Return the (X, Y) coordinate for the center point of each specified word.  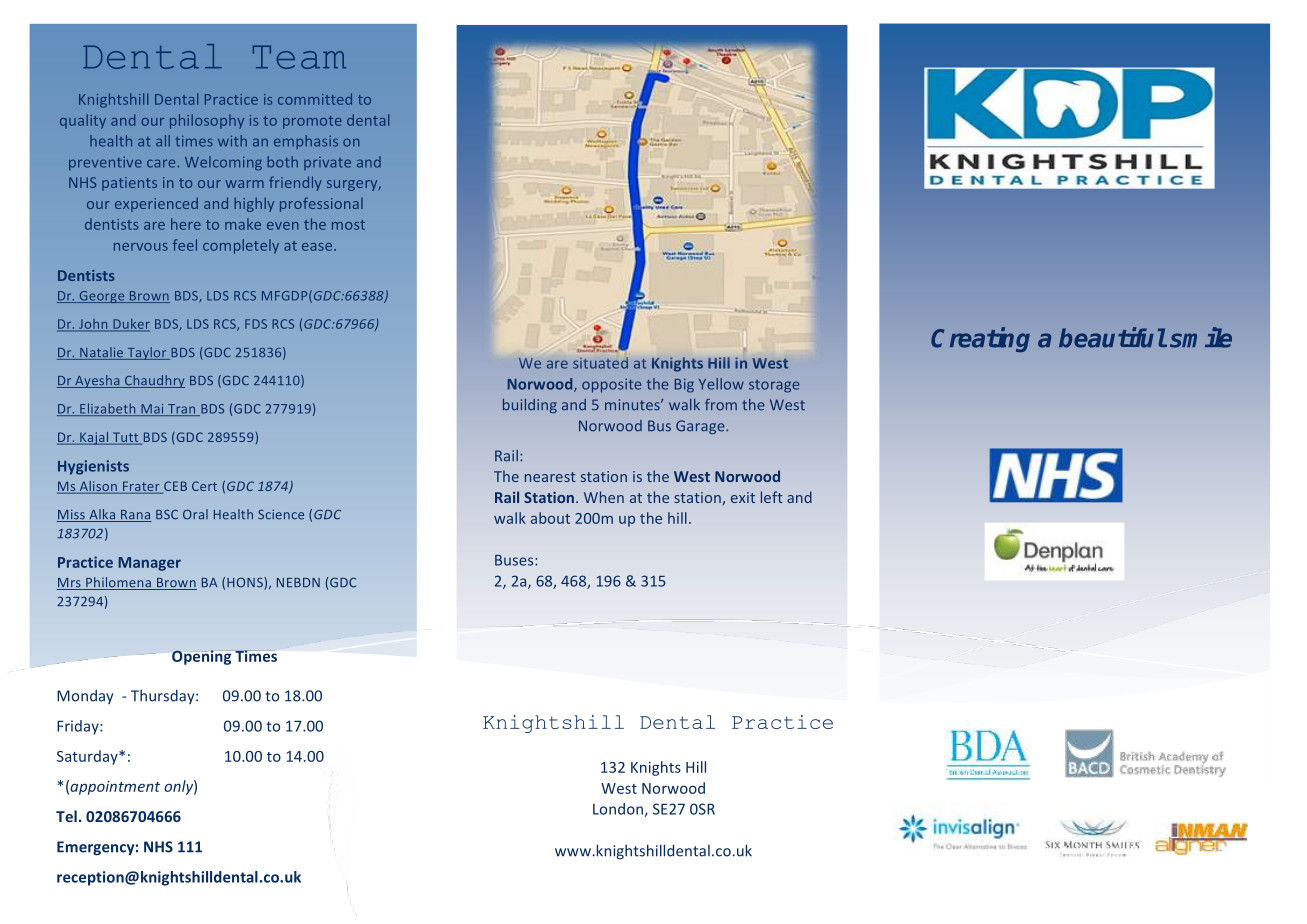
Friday (79, 727)
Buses (515, 560)
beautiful (1112, 337)
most (348, 225)
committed (315, 99)
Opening (203, 657)
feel (185, 245)
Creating (980, 339)
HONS (246, 583)
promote (312, 122)
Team (299, 57)
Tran (182, 410)
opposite (611, 385)
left (772, 497)
